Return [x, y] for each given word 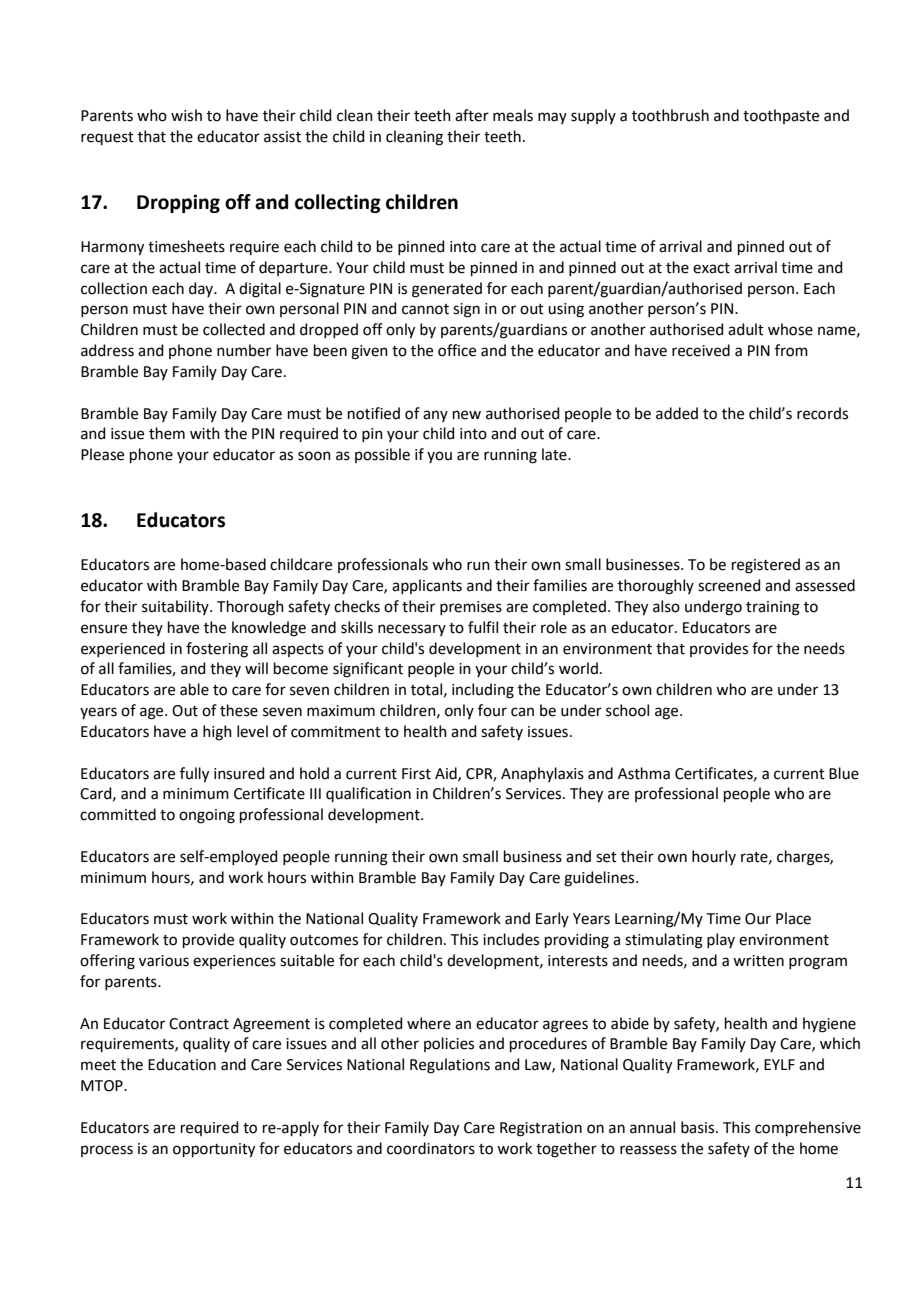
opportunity [214, 1150]
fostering [217, 650]
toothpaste [781, 116]
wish [186, 115]
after [472, 115]
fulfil [483, 627]
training [773, 608]
